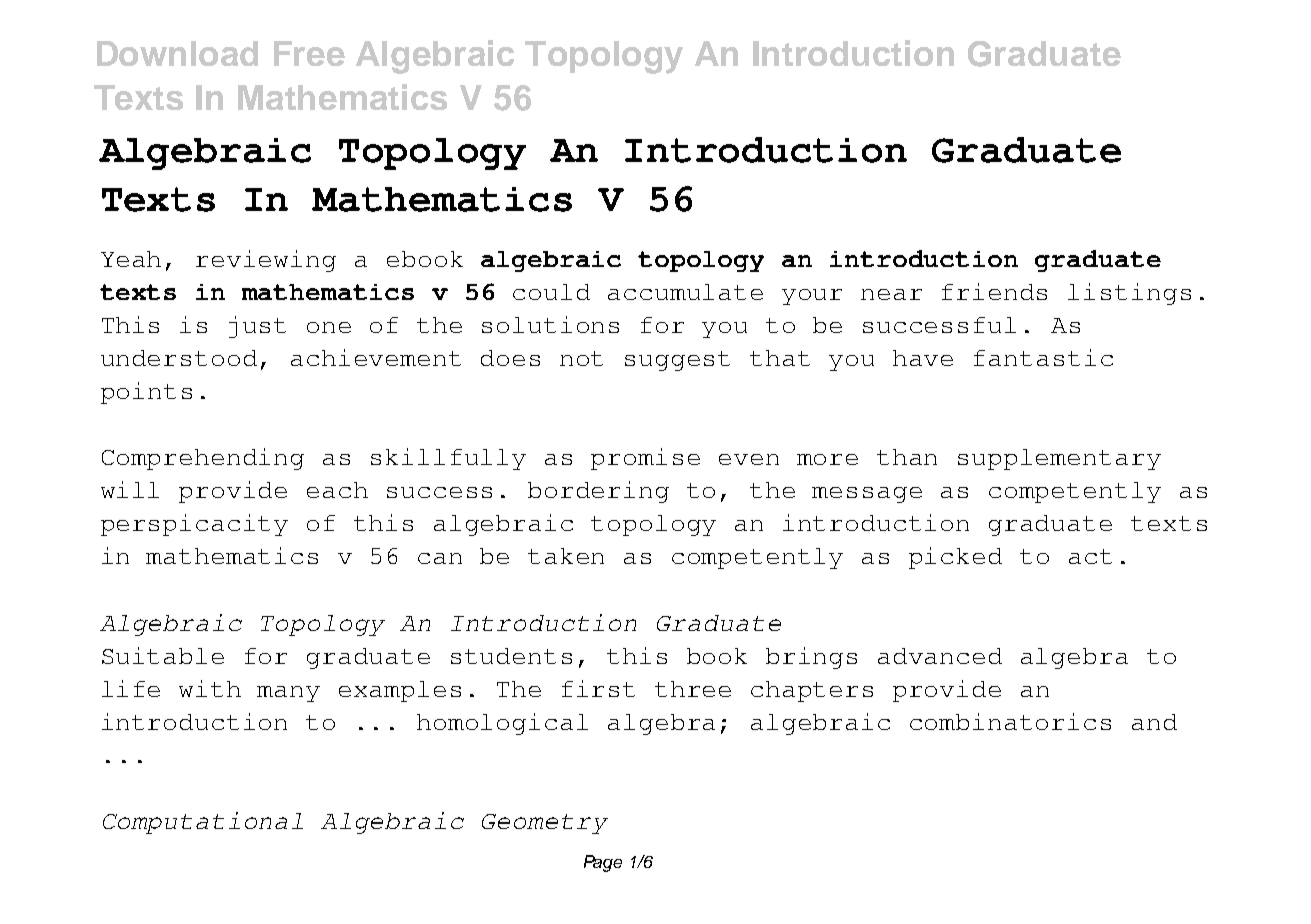 The width and height of the screenshot is (1311, 924). I want to click on Free, so click(309, 53).
